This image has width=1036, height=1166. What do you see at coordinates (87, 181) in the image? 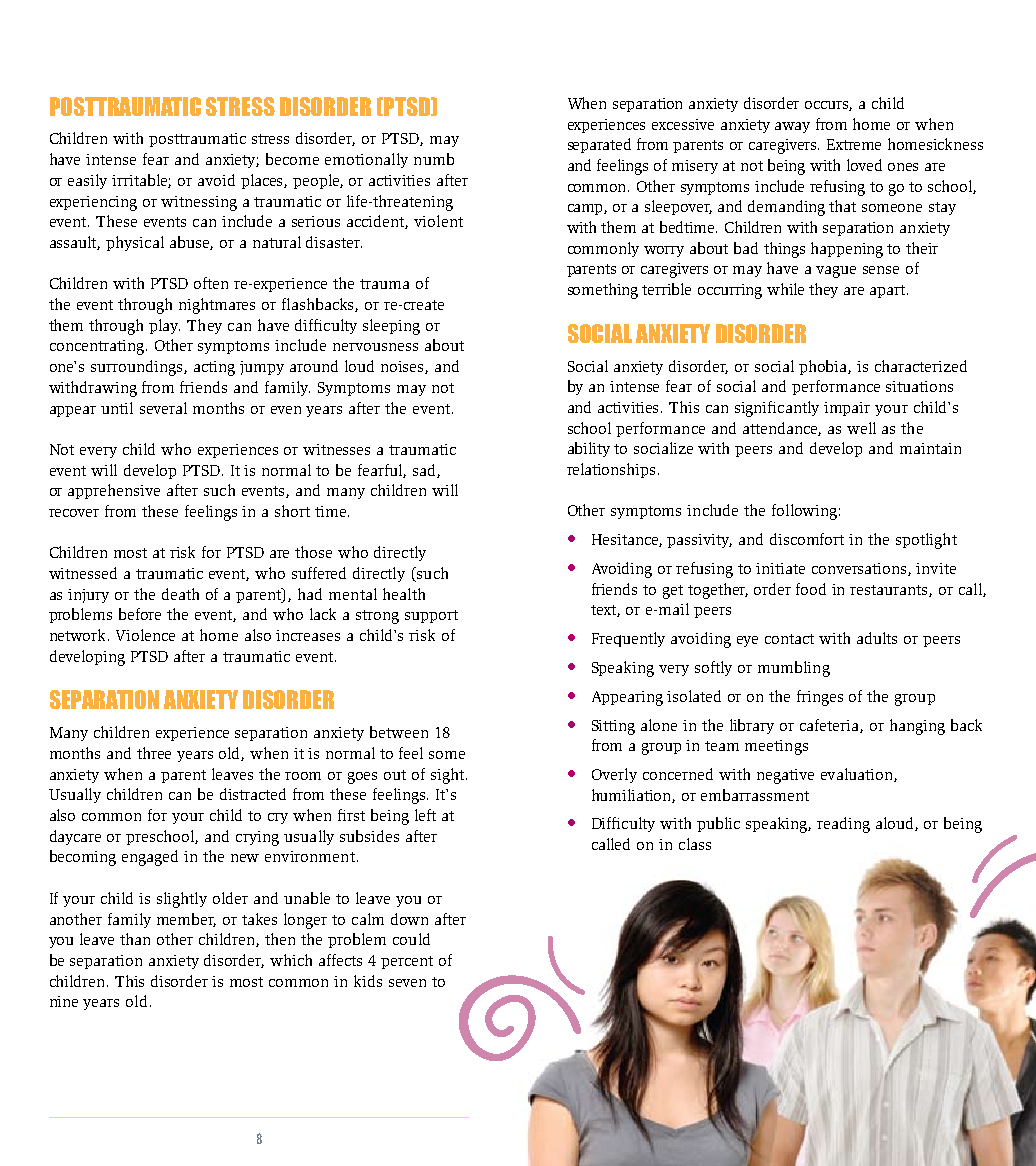
I see `easily` at bounding box center [87, 181].
